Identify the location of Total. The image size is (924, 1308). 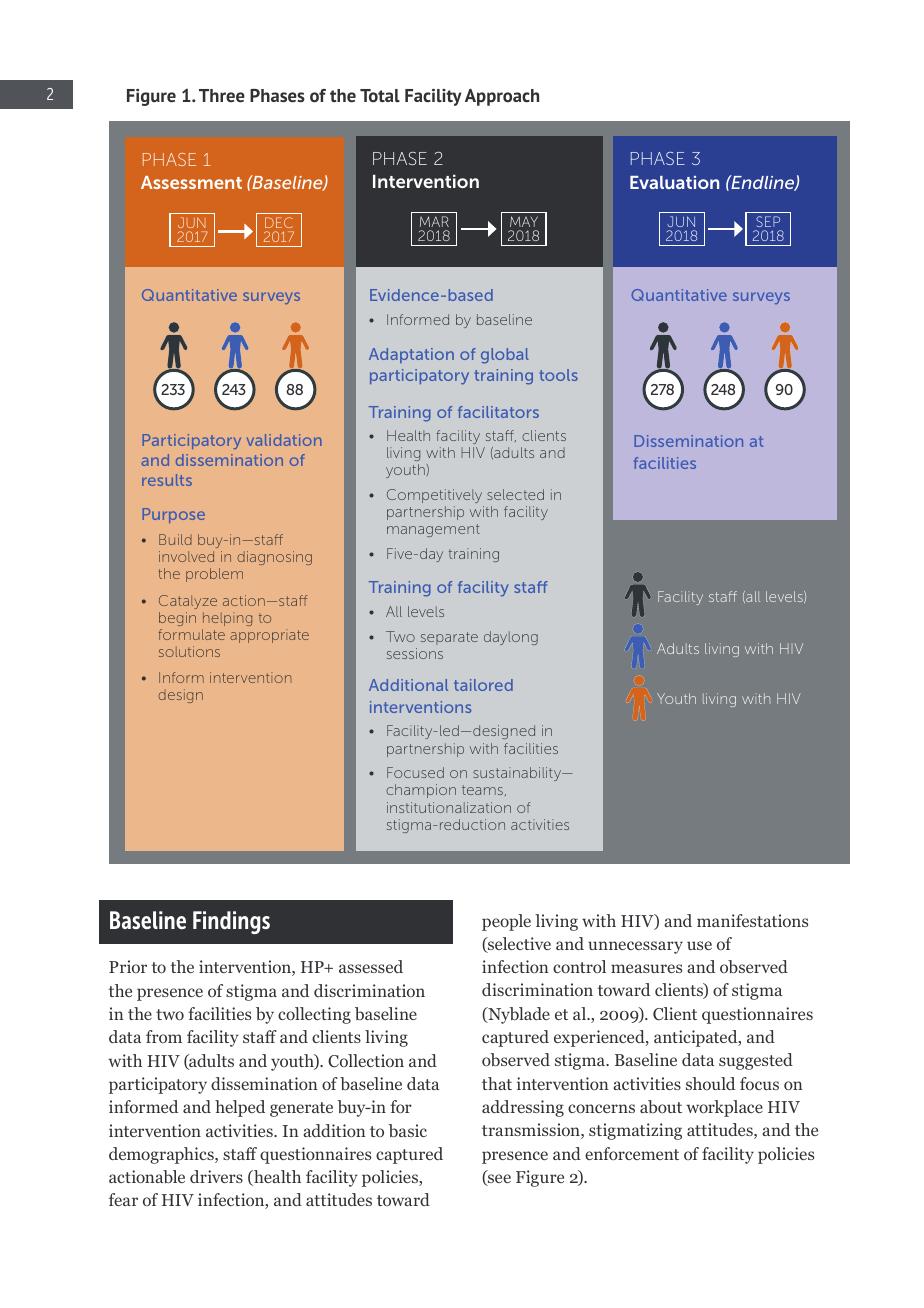
(380, 96).
